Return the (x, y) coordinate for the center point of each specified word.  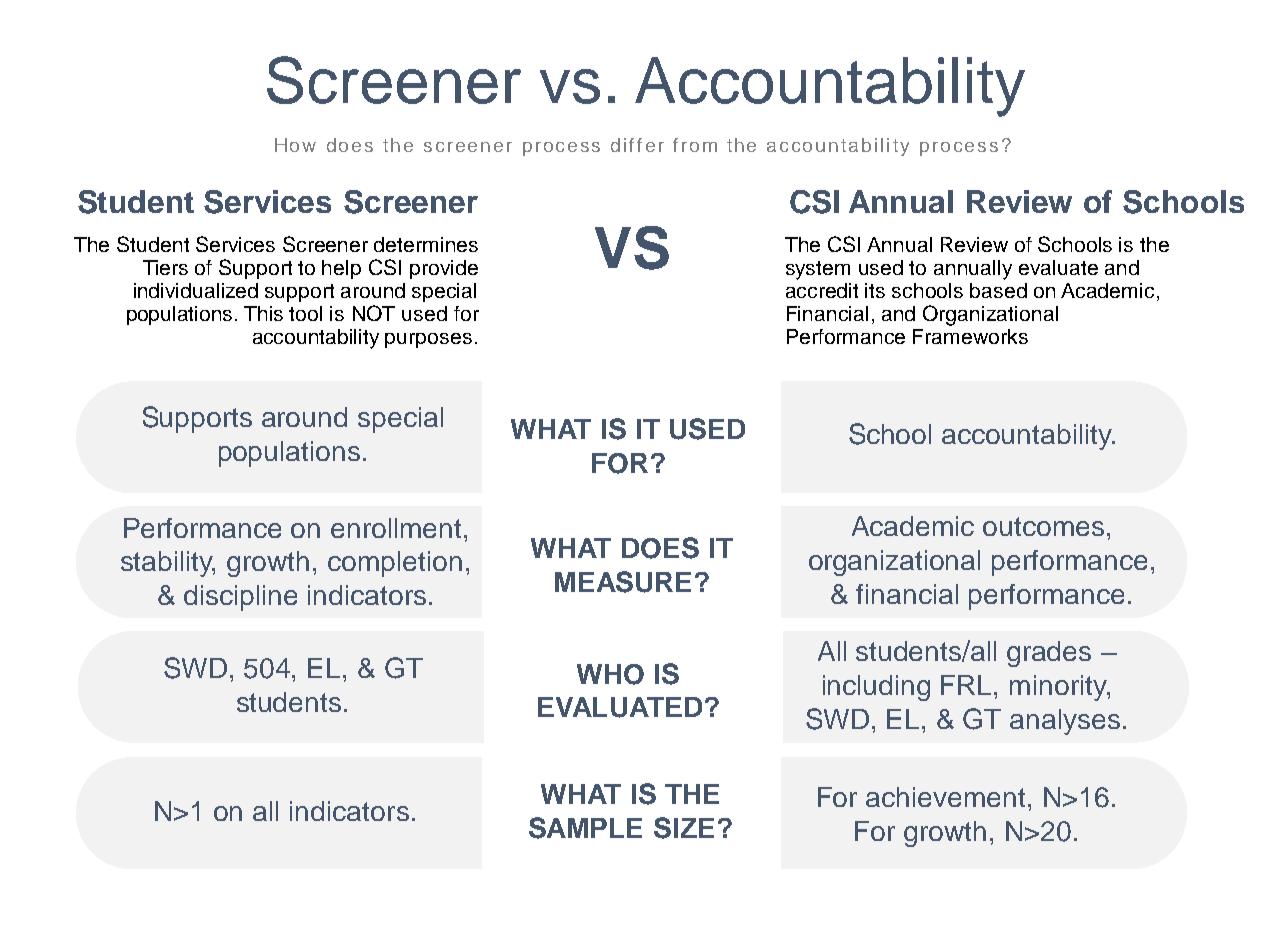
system (818, 270)
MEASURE (623, 582)
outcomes (1043, 526)
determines (426, 244)
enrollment (396, 528)
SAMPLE (585, 828)
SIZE (684, 828)
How (295, 145)
